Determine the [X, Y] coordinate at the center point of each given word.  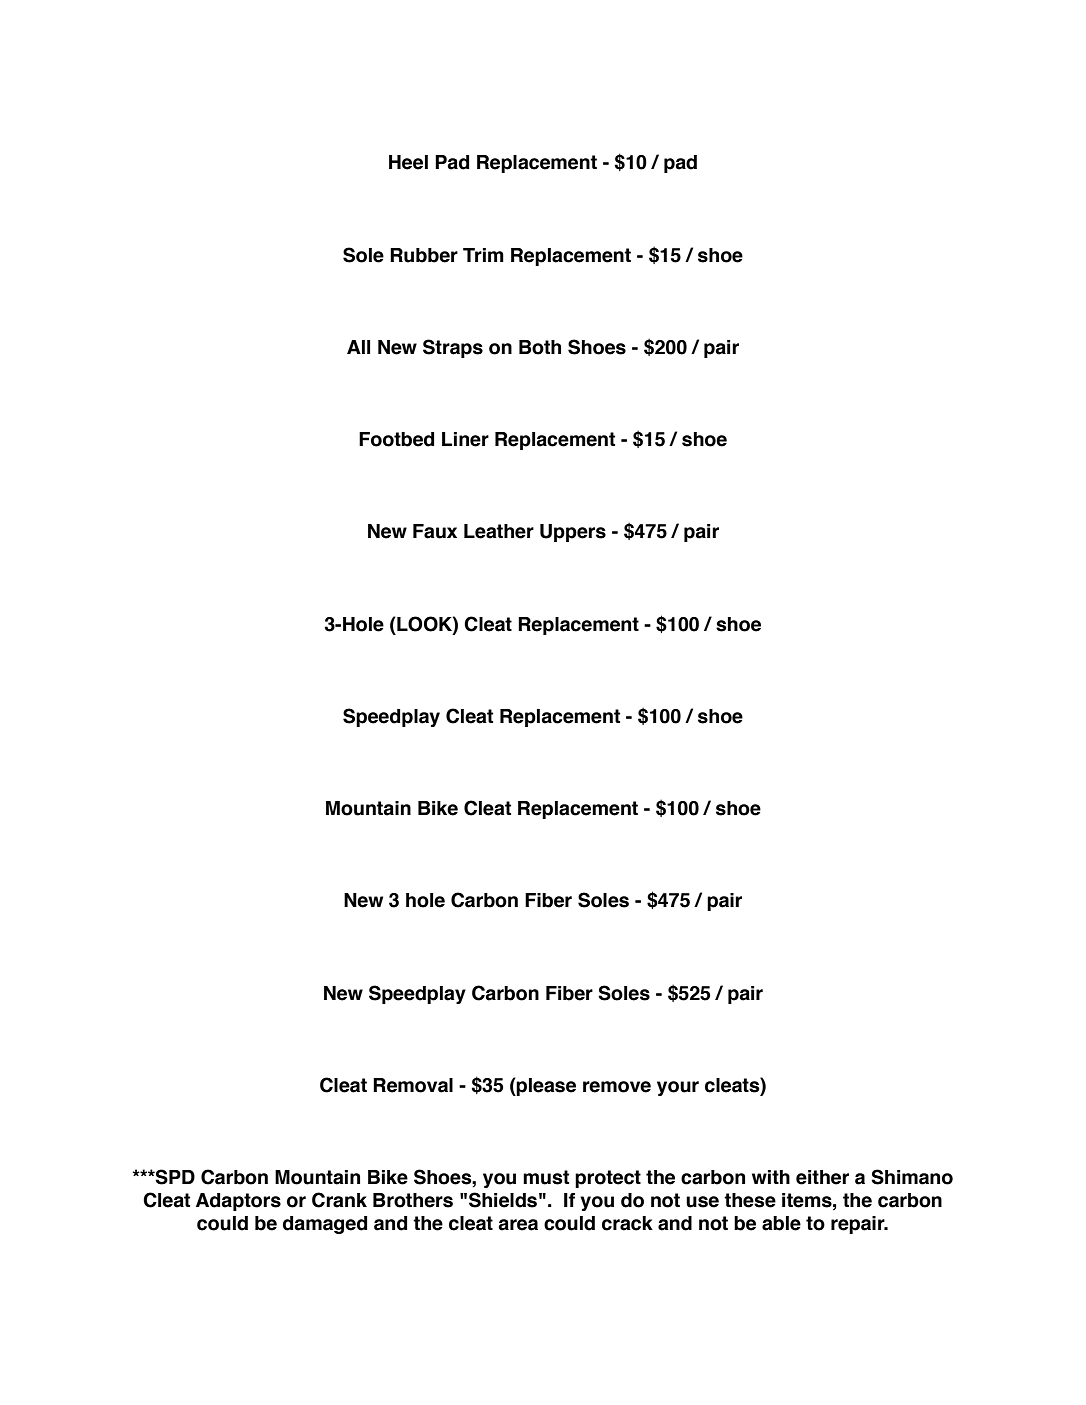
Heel [408, 162]
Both [540, 347]
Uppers [573, 533]
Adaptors [238, 1202]
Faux [435, 531]
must [546, 1177]
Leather [499, 531]
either [822, 1177]
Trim [483, 255]
